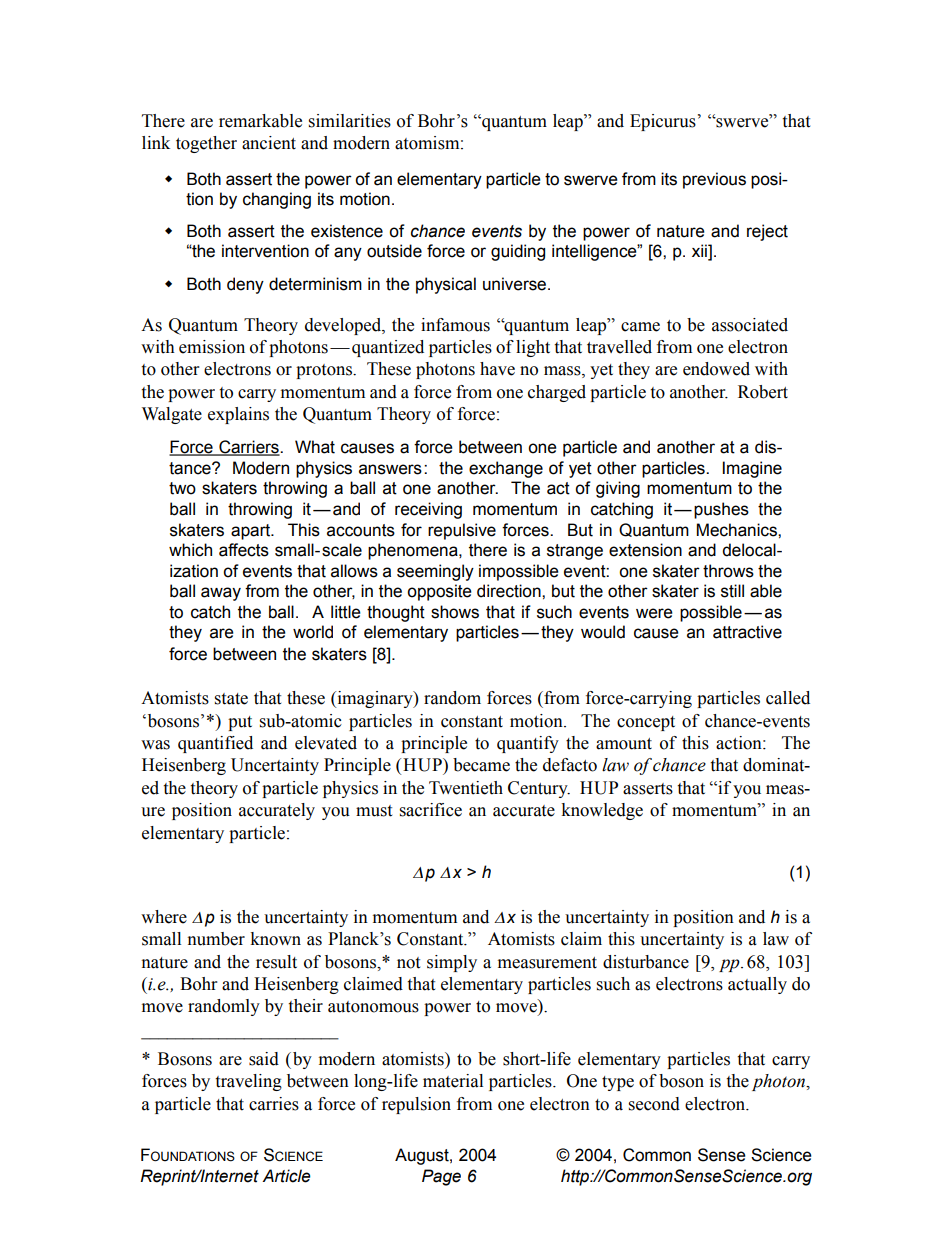 The image size is (952, 1233). I want to click on actually, so click(757, 985).
